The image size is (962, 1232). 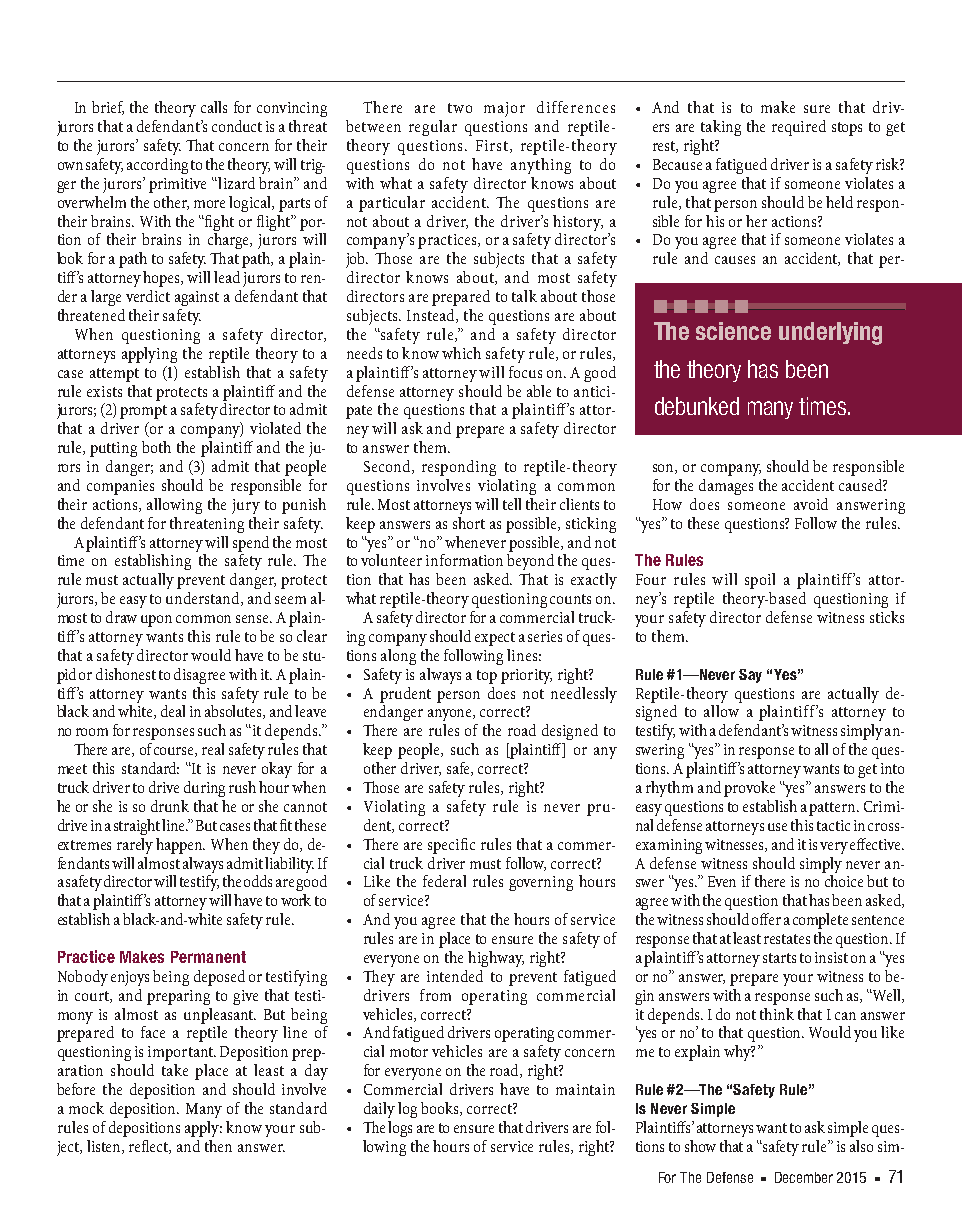 What do you see at coordinates (512, 504) in the document?
I see `tell` at bounding box center [512, 504].
